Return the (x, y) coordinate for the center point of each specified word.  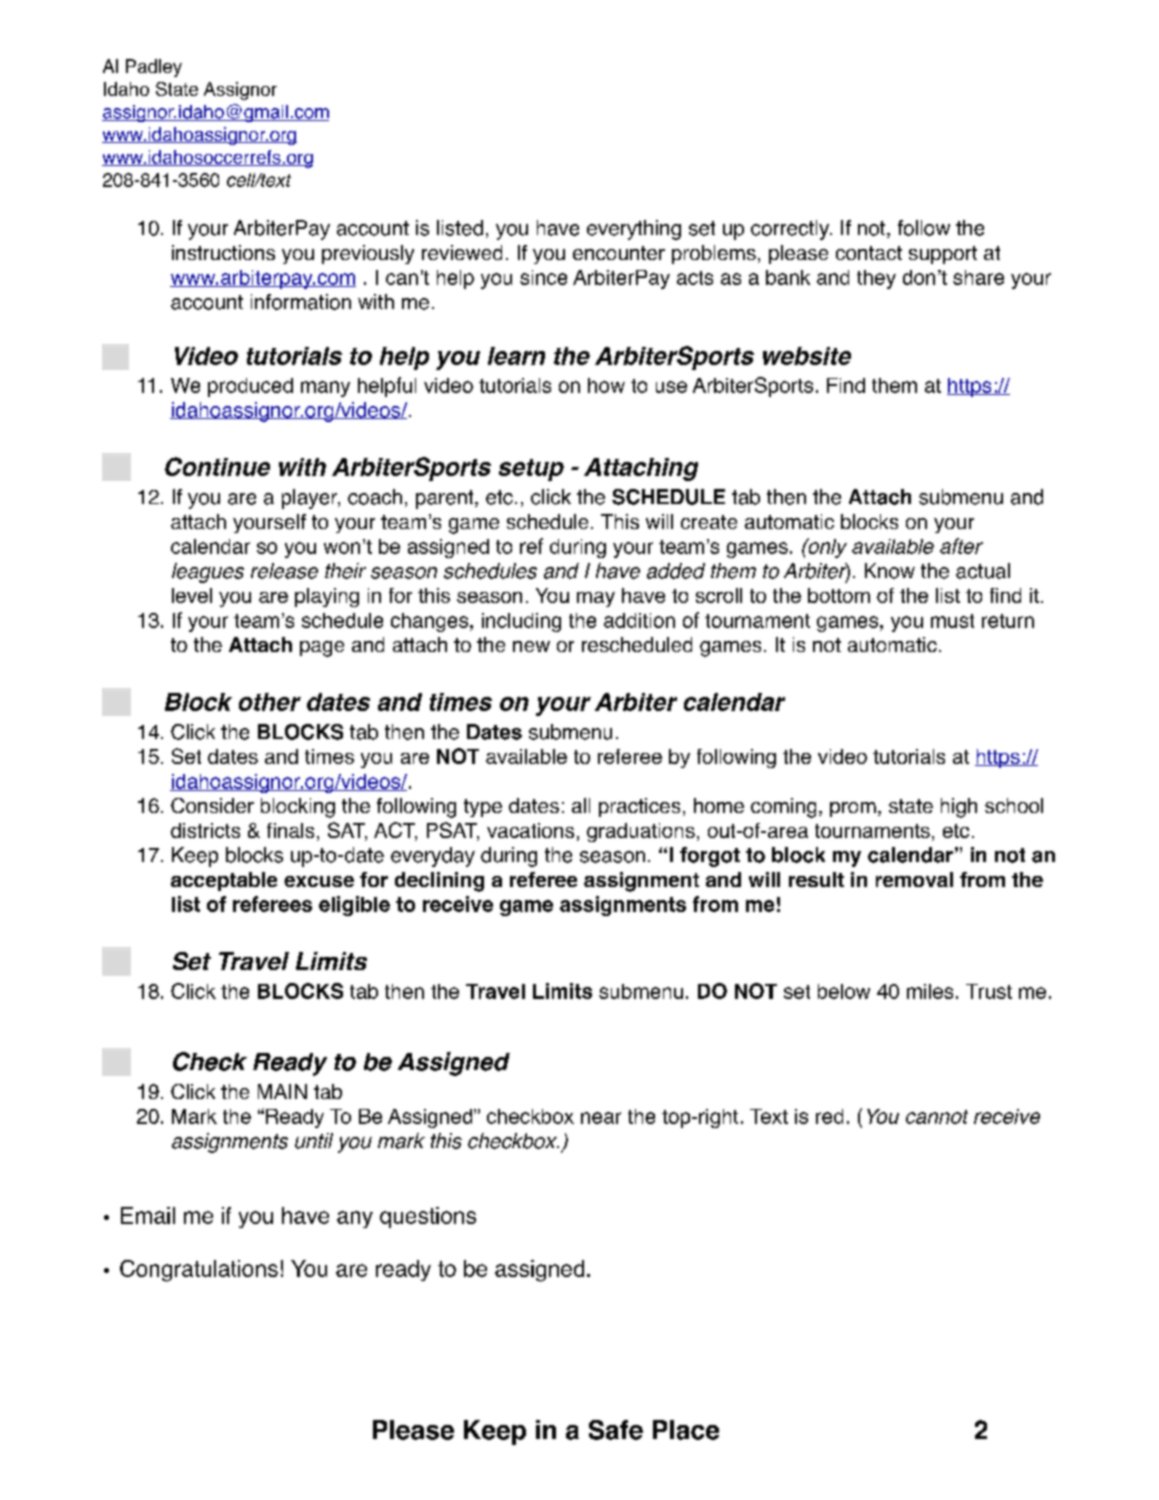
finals (290, 830)
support (943, 255)
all (581, 805)
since (543, 277)
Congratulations (199, 1271)
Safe (616, 1430)
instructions (223, 252)
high (959, 808)
